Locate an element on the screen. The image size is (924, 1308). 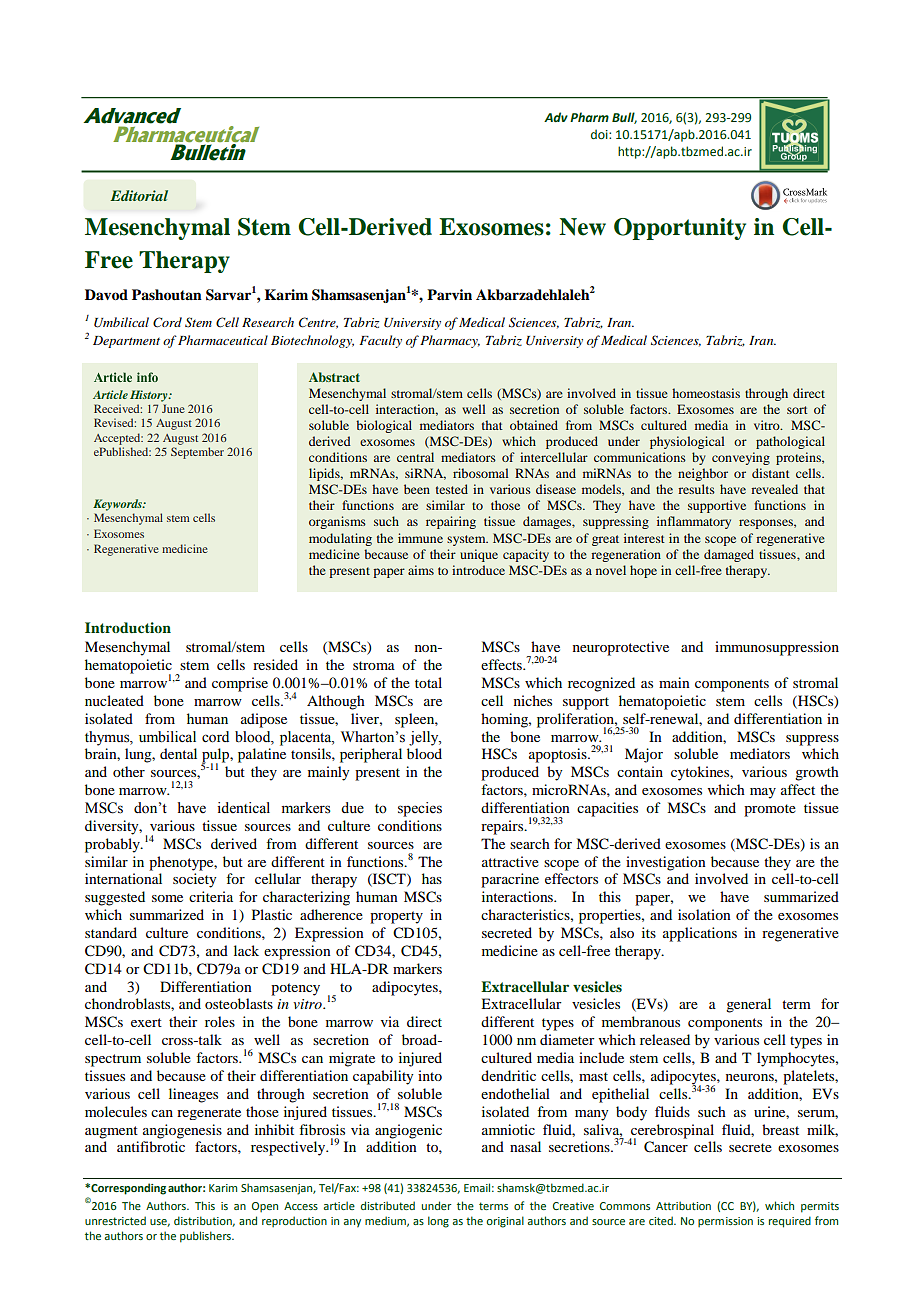
Opportunity is located at coordinates (680, 229).
